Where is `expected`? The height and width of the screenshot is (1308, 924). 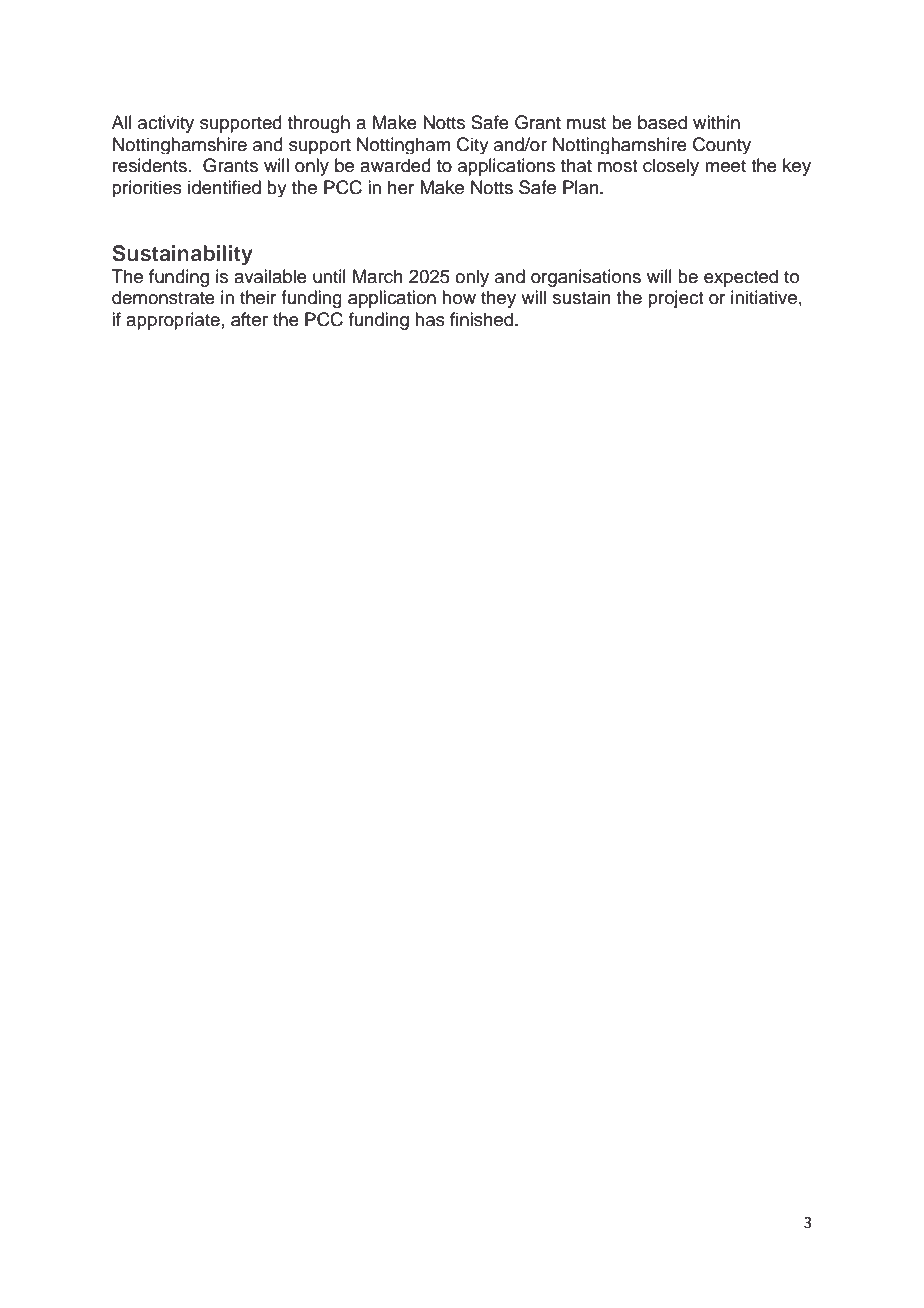
expected is located at coordinates (741, 278).
